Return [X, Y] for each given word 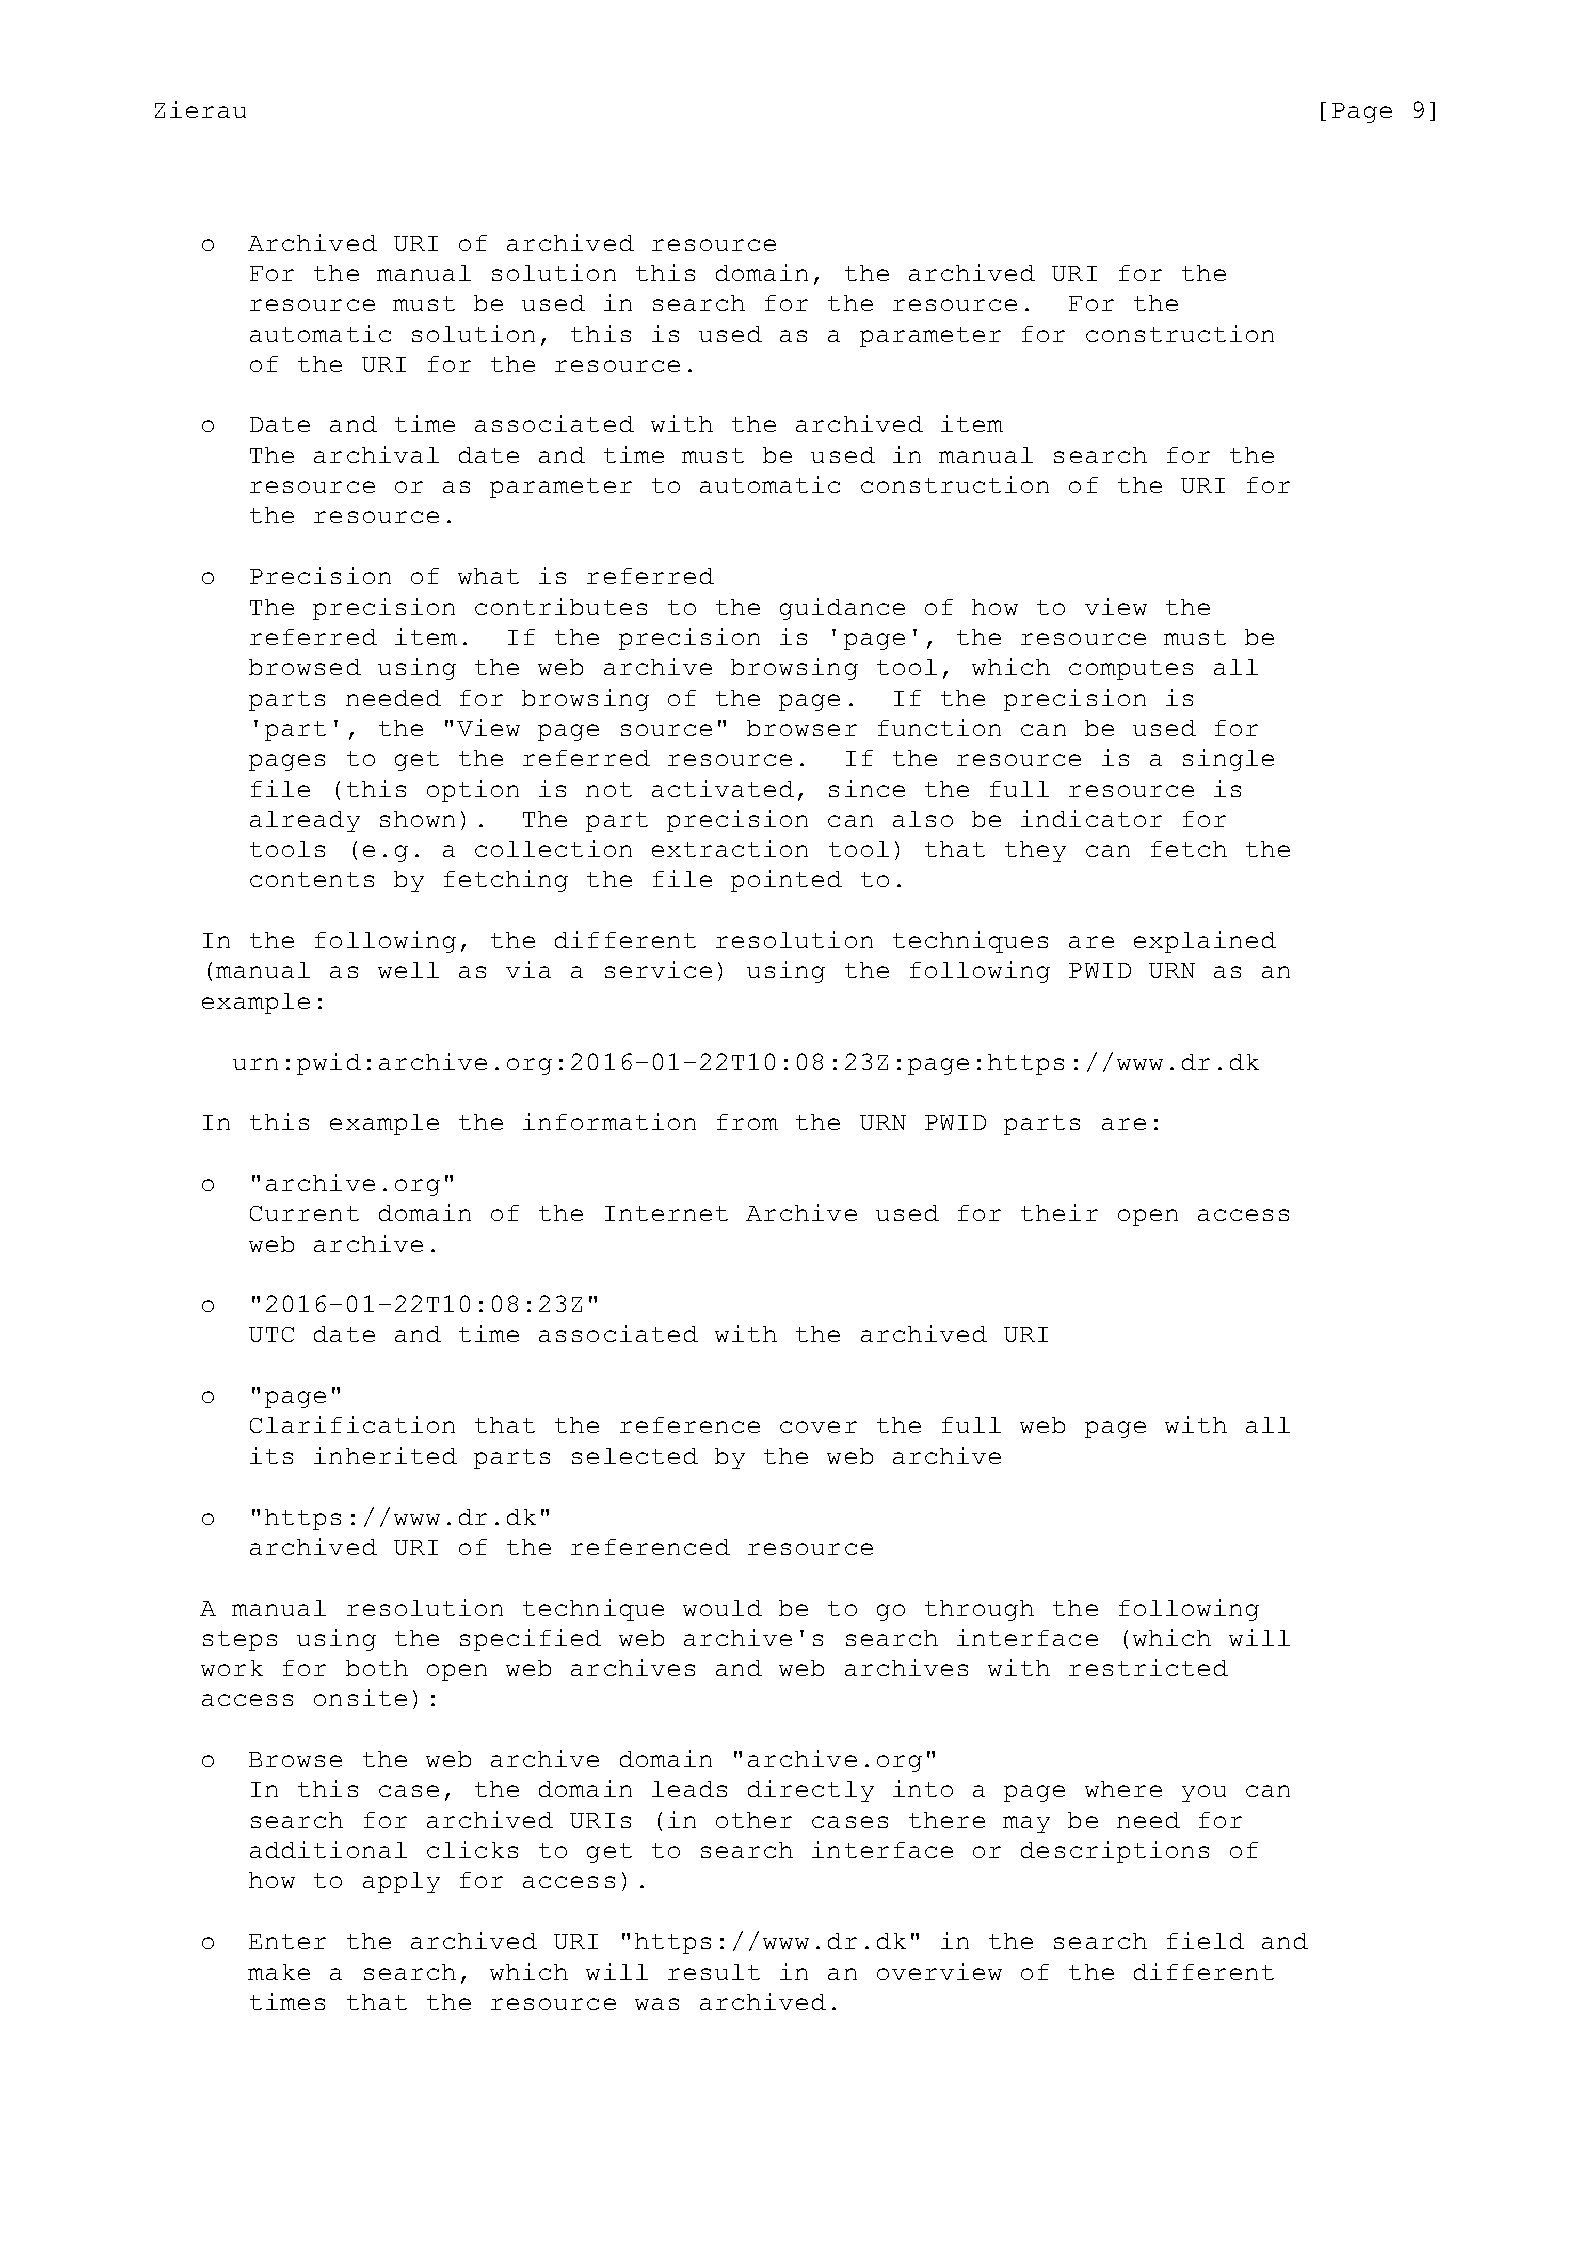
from [747, 1122]
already [305, 821]
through [979, 1610]
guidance [842, 609]
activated [723, 788]
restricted [1148, 1667]
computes [1131, 670]
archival [376, 454]
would [722, 1608]
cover [818, 1427]
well [408, 970]
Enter [287, 1941]
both [377, 1668]
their [1059, 1212]
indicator [1091, 818]
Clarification [352, 1424]
